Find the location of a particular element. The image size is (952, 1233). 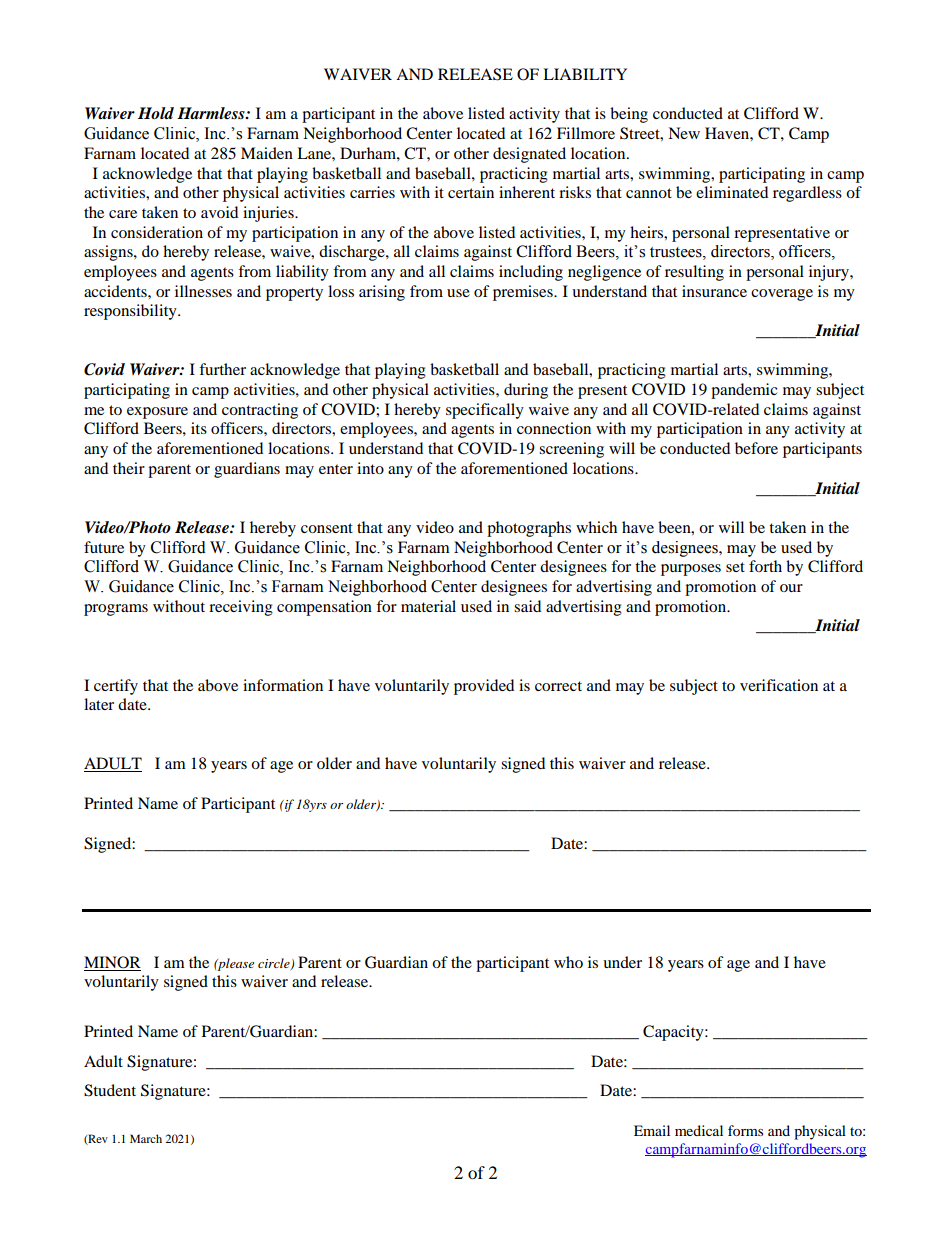

Harmless is located at coordinates (212, 113).
